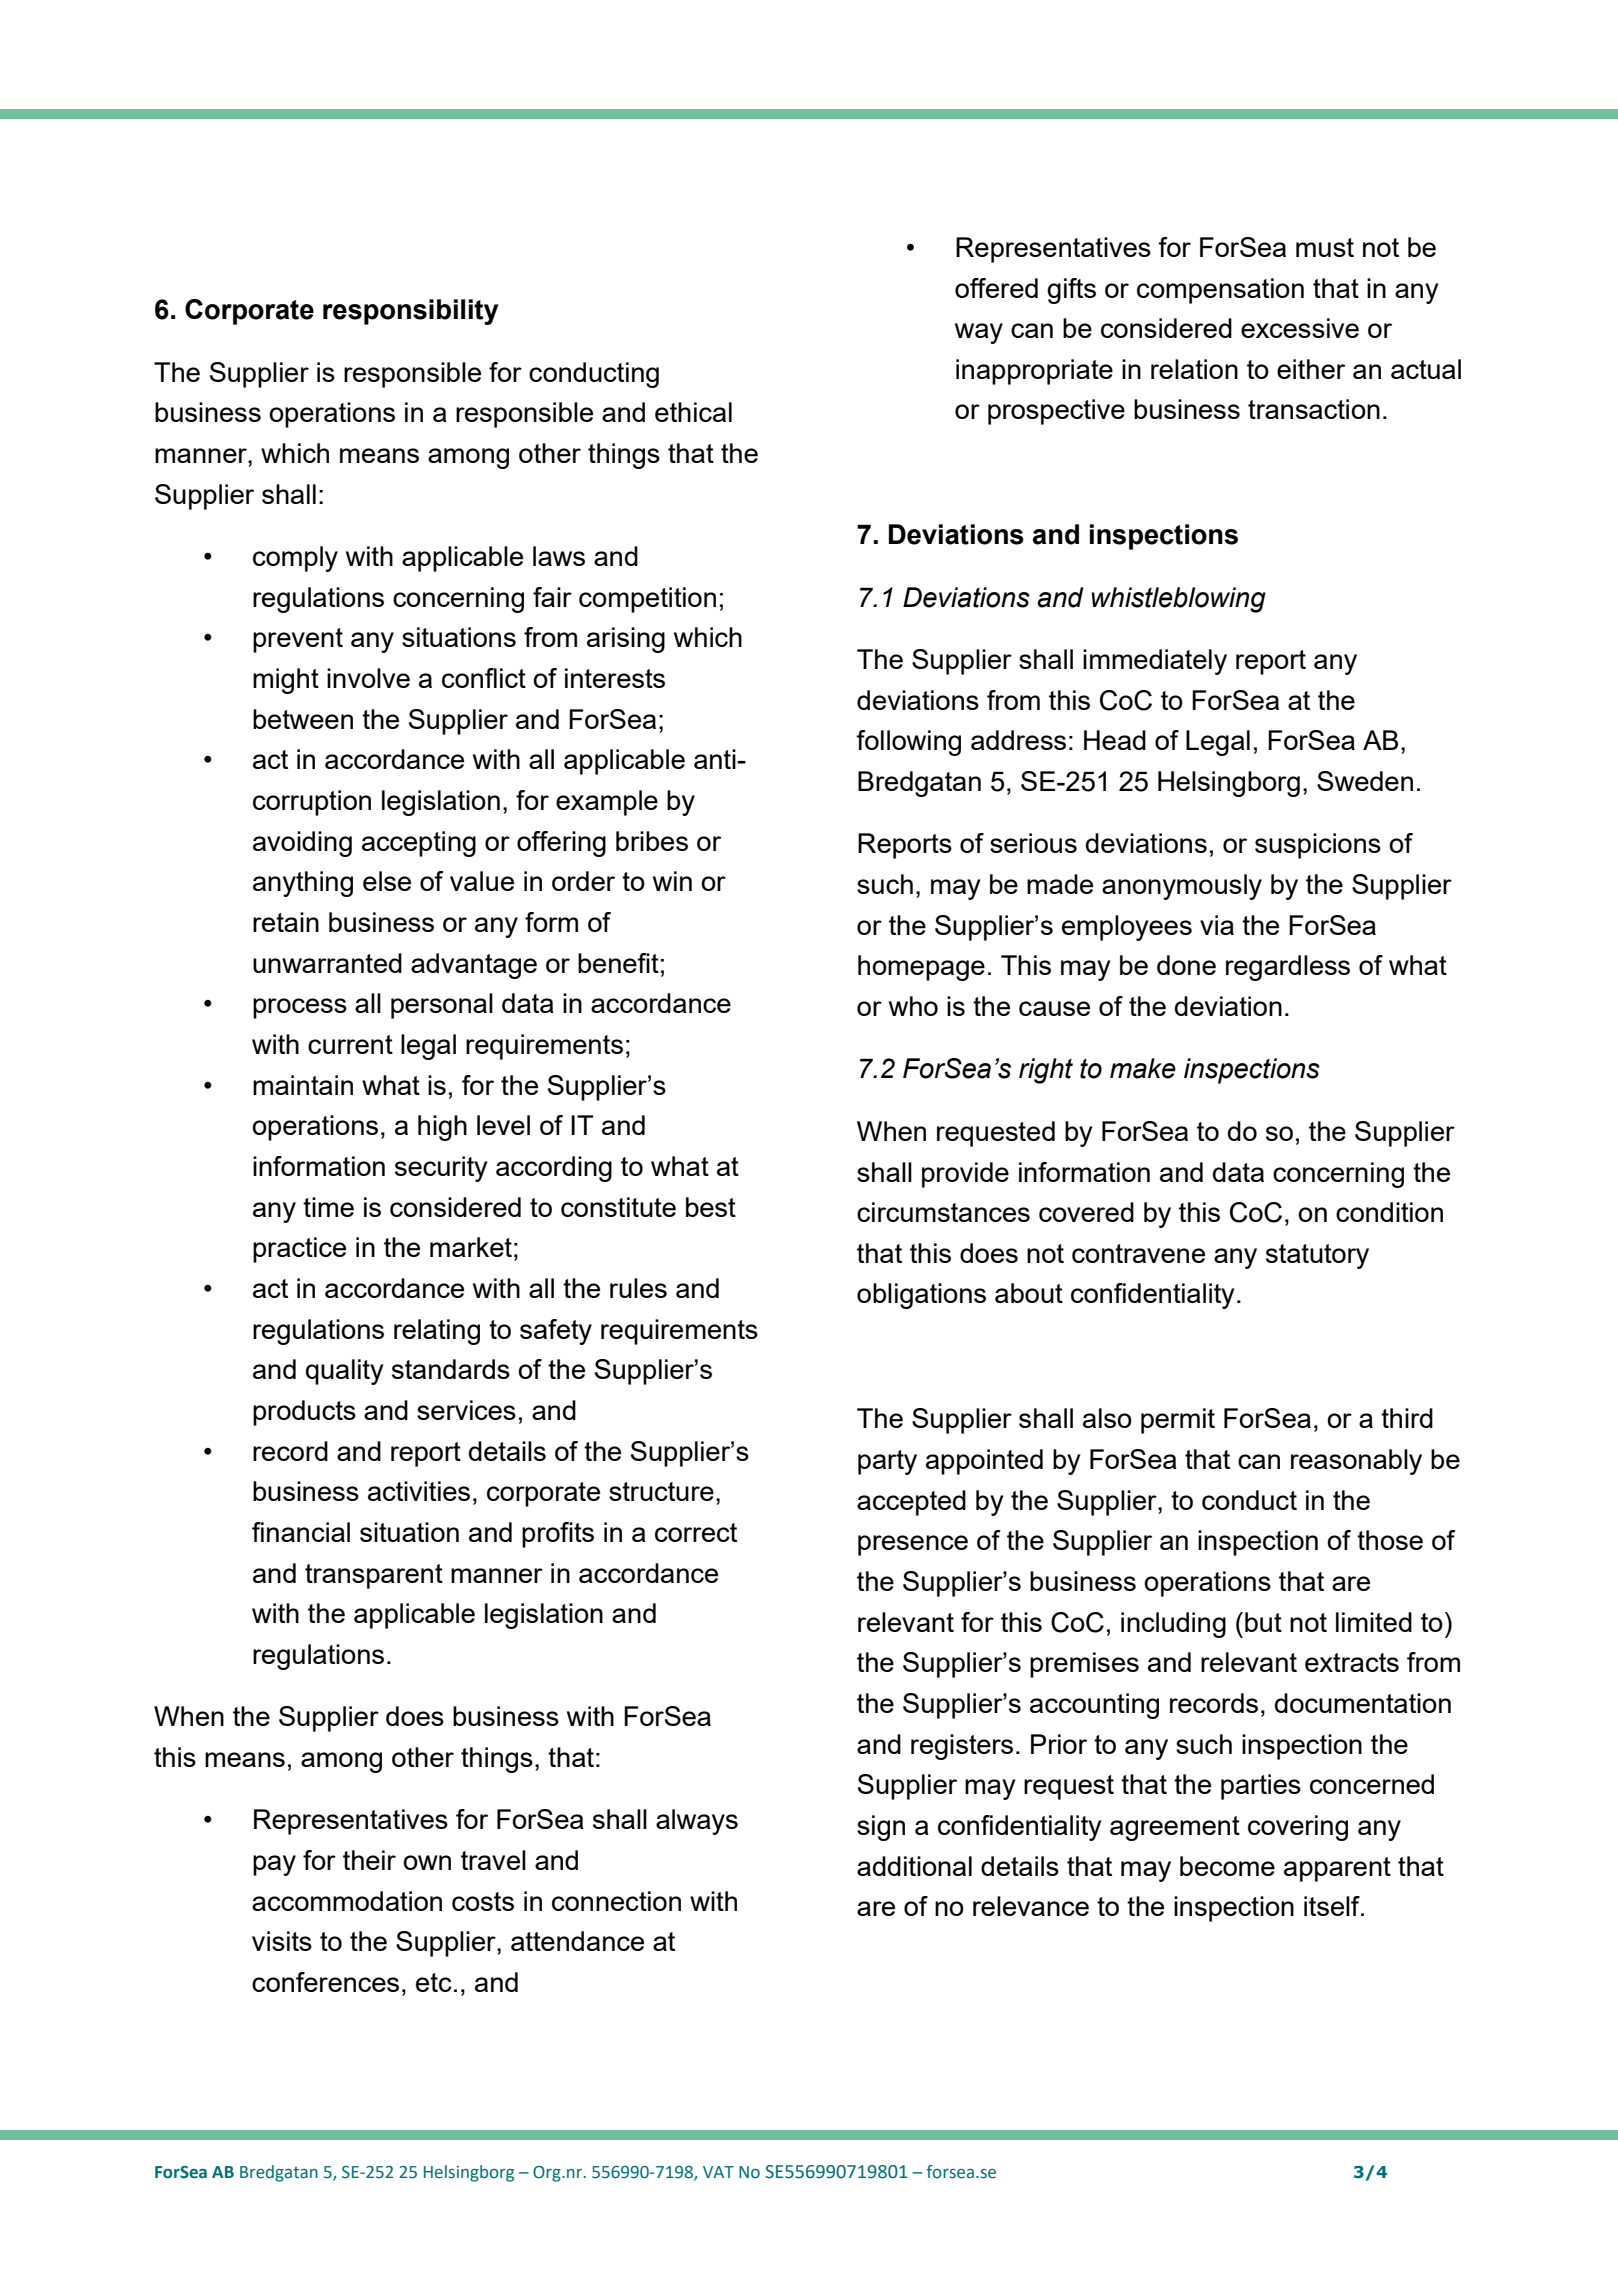 The width and height of the image is (1618, 2290). I want to click on VAT, so click(718, 2172).
